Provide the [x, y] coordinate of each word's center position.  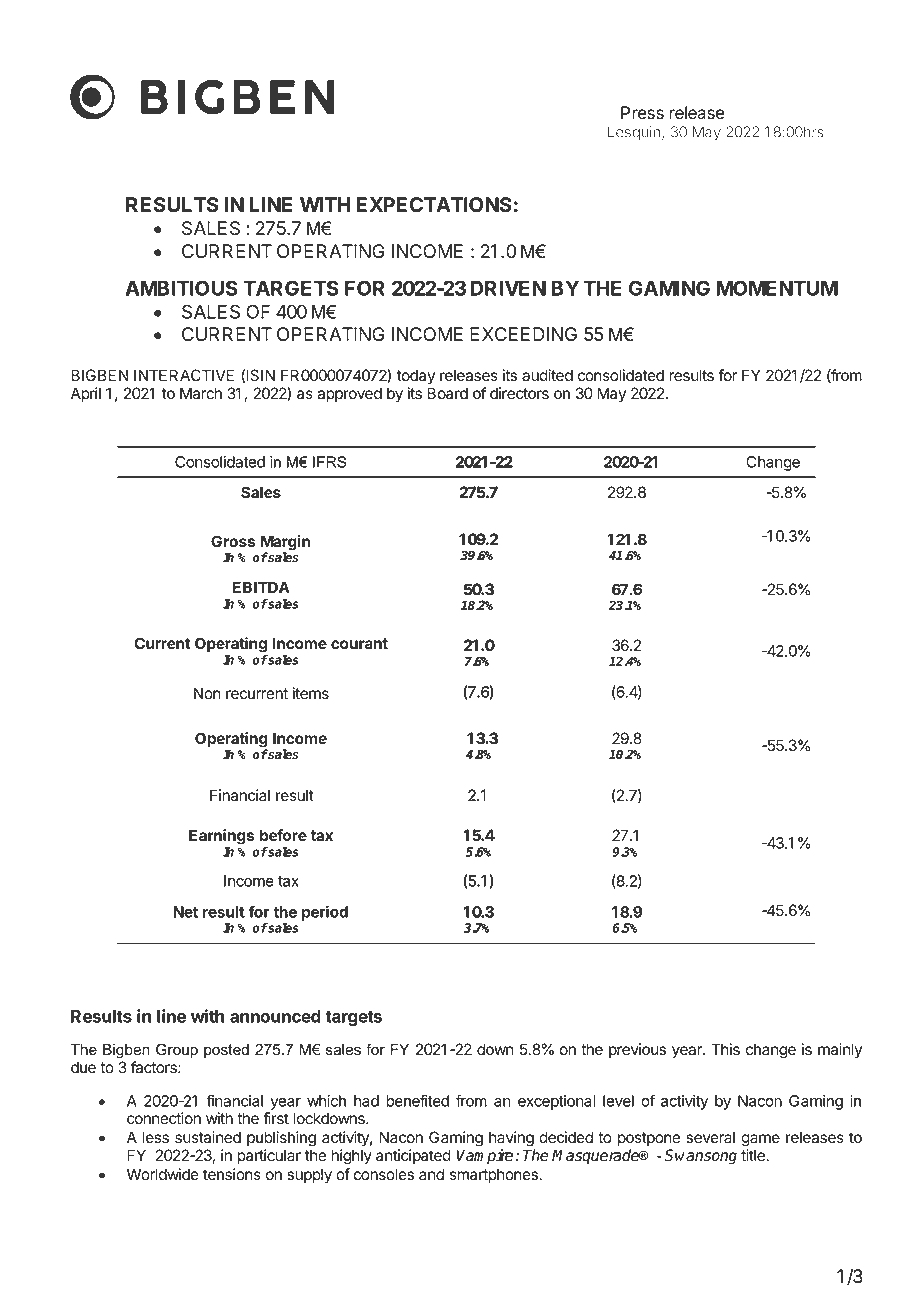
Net [185, 912]
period [325, 913]
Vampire [486, 1157]
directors [519, 393]
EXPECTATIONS [434, 205]
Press [642, 113]
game [760, 1140]
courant [359, 643]
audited [547, 375]
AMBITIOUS [181, 288]
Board [448, 393]
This [725, 1049]
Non [207, 693]
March [201, 393]
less [156, 1137]
